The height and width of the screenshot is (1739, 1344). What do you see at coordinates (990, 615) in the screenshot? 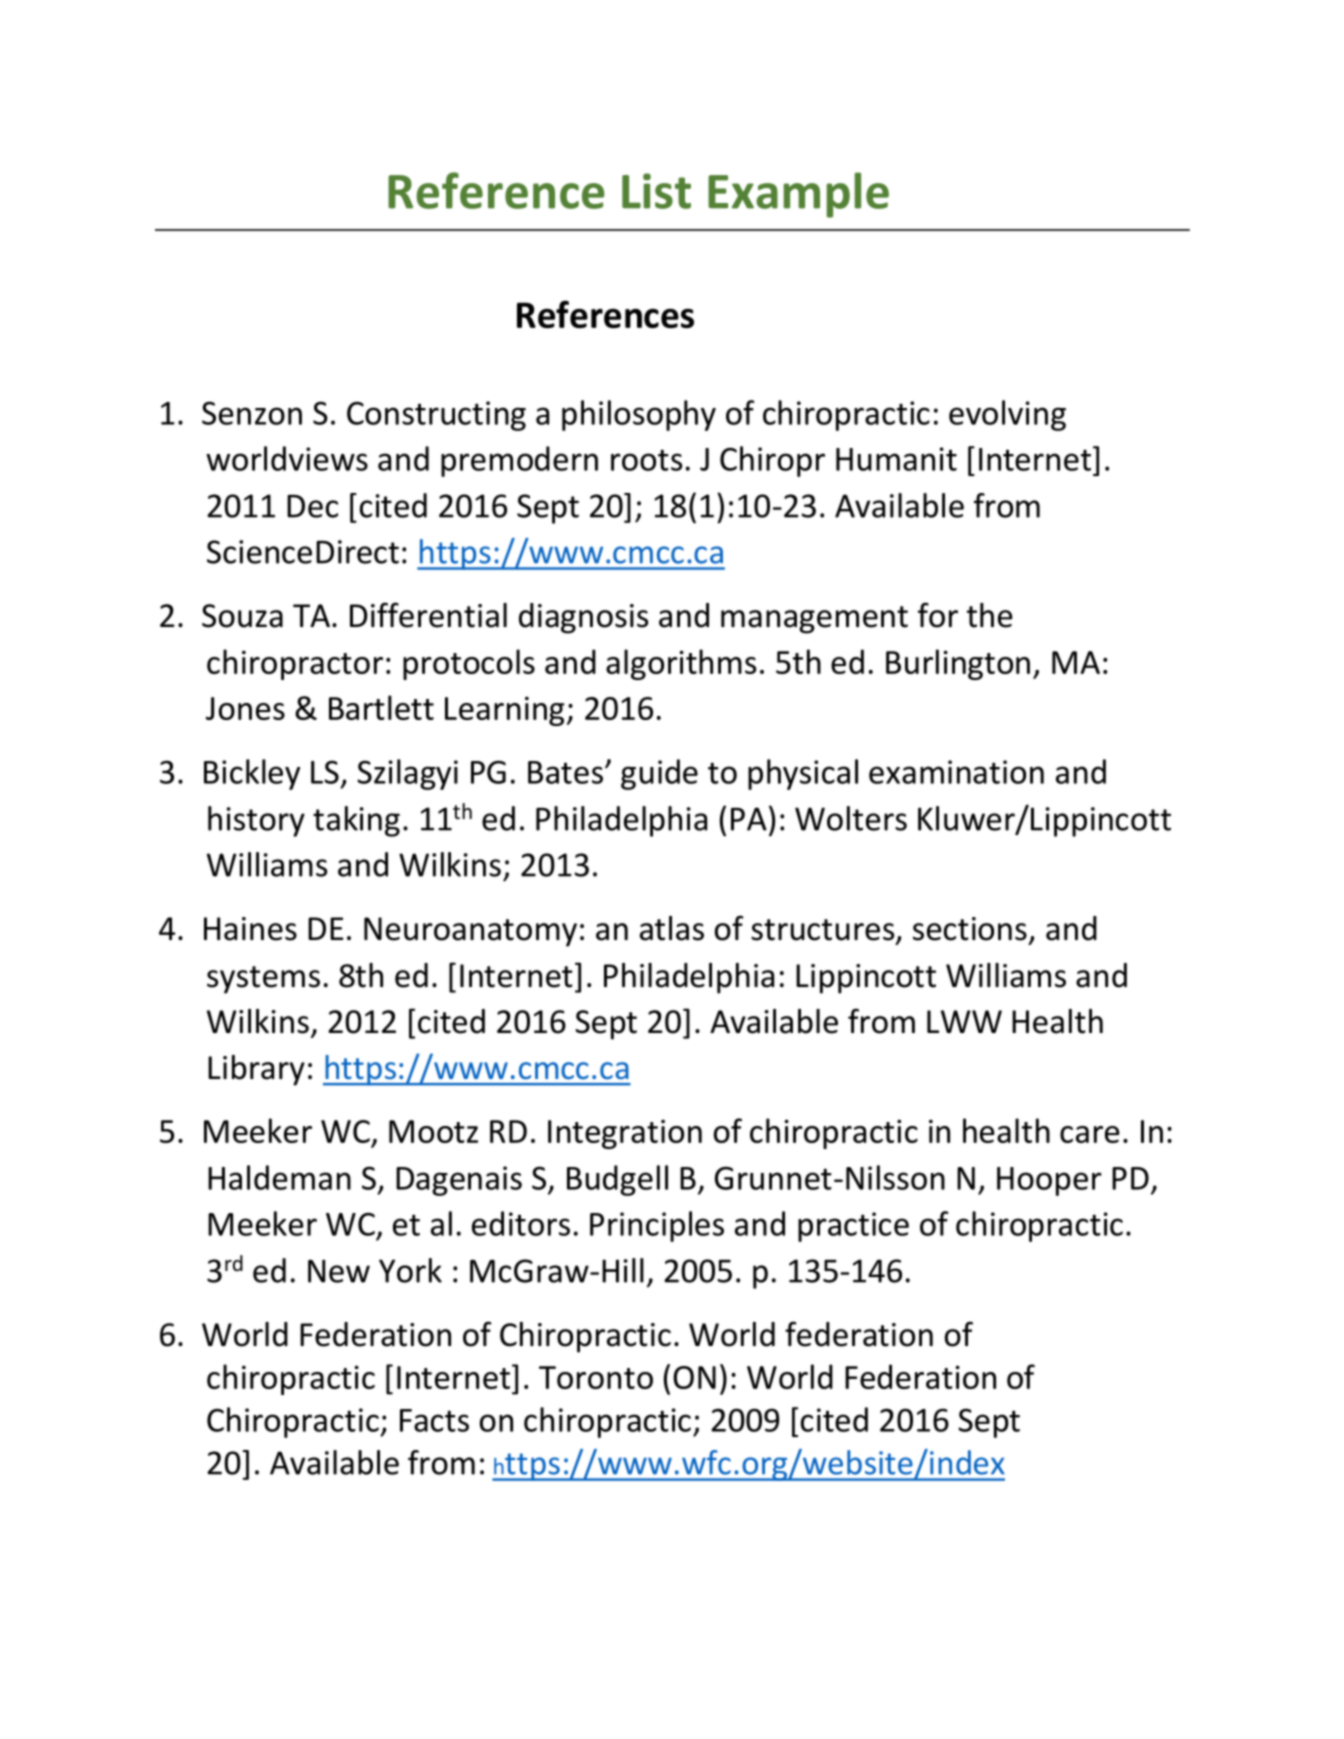
I see `the` at bounding box center [990, 615].
